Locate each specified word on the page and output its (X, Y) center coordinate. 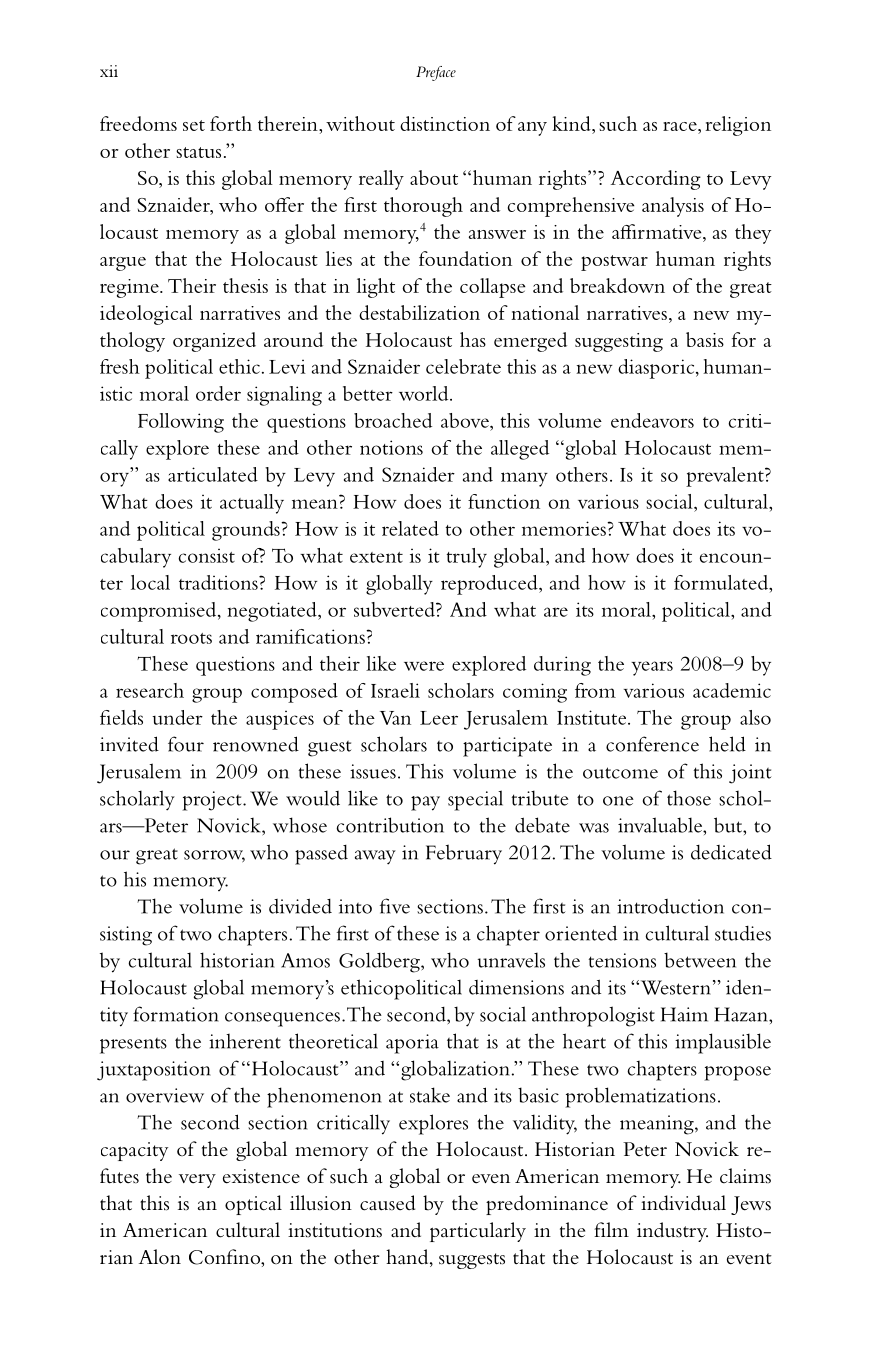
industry (672, 1232)
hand (408, 1258)
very (197, 1181)
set (194, 125)
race (681, 126)
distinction (445, 123)
